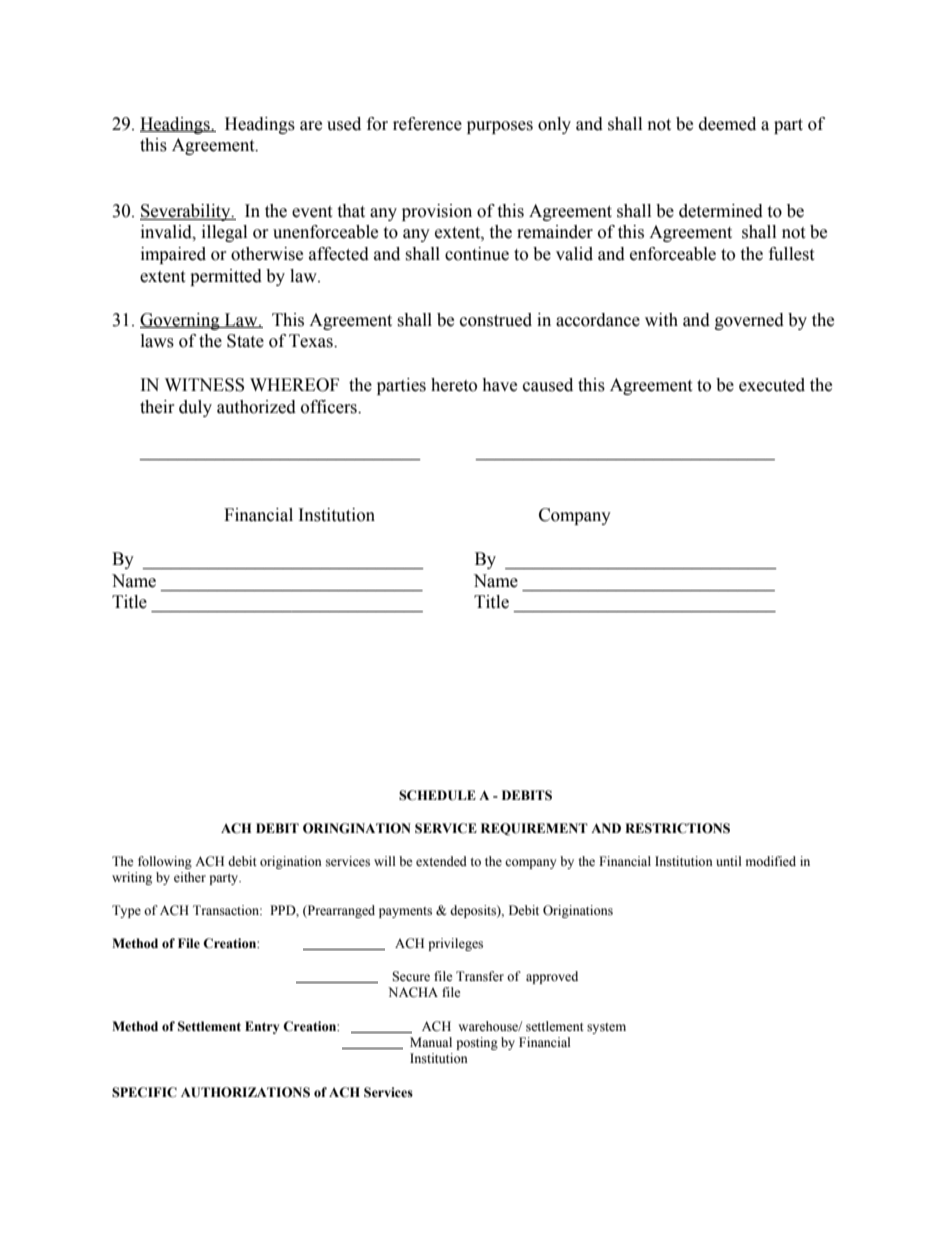 The image size is (952, 1233). What do you see at coordinates (165, 862) in the screenshot?
I see `following` at bounding box center [165, 862].
